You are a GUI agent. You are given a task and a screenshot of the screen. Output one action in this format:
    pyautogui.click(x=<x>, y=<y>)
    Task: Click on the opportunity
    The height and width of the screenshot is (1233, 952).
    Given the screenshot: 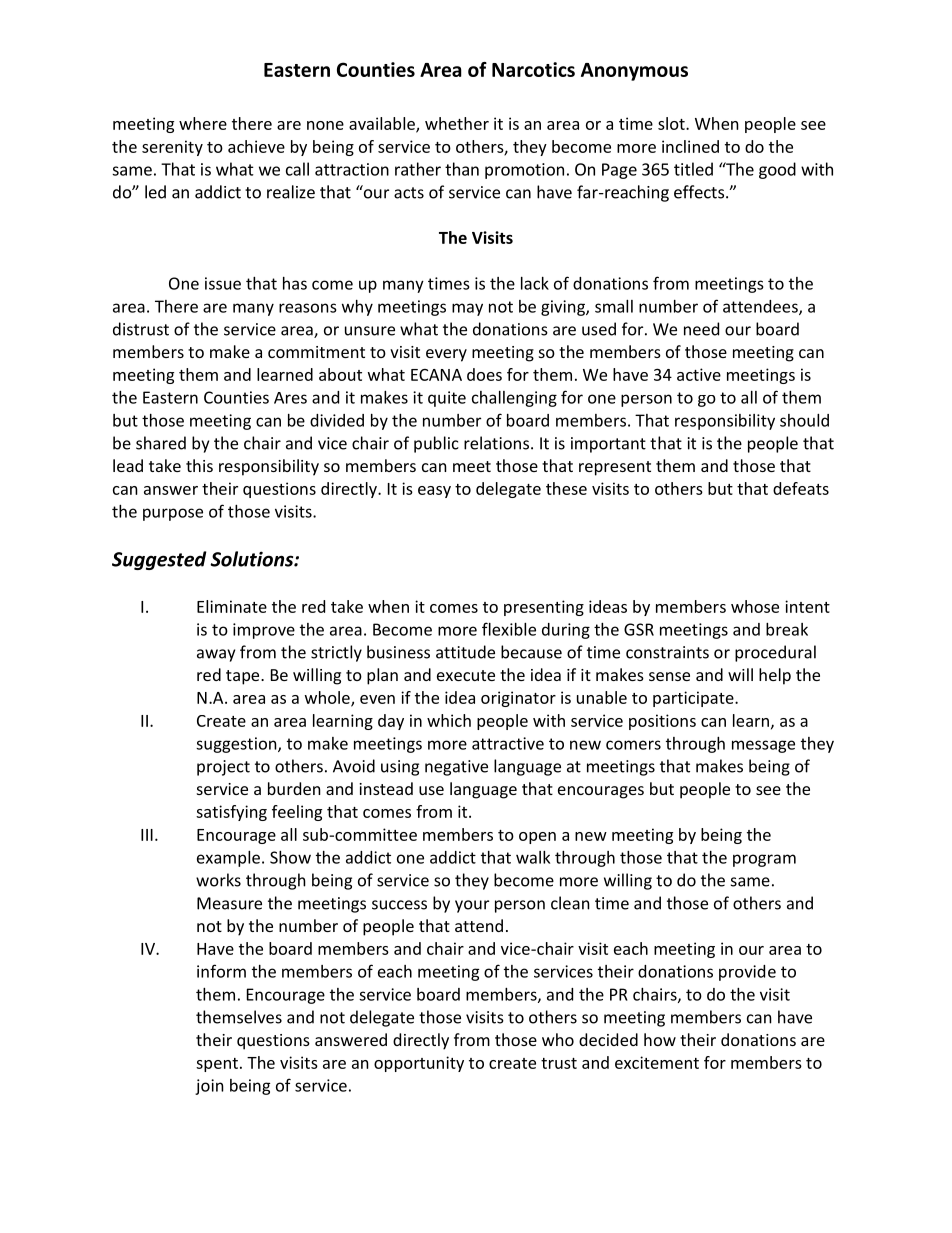 What is the action you would take?
    pyautogui.click(x=419, y=1064)
